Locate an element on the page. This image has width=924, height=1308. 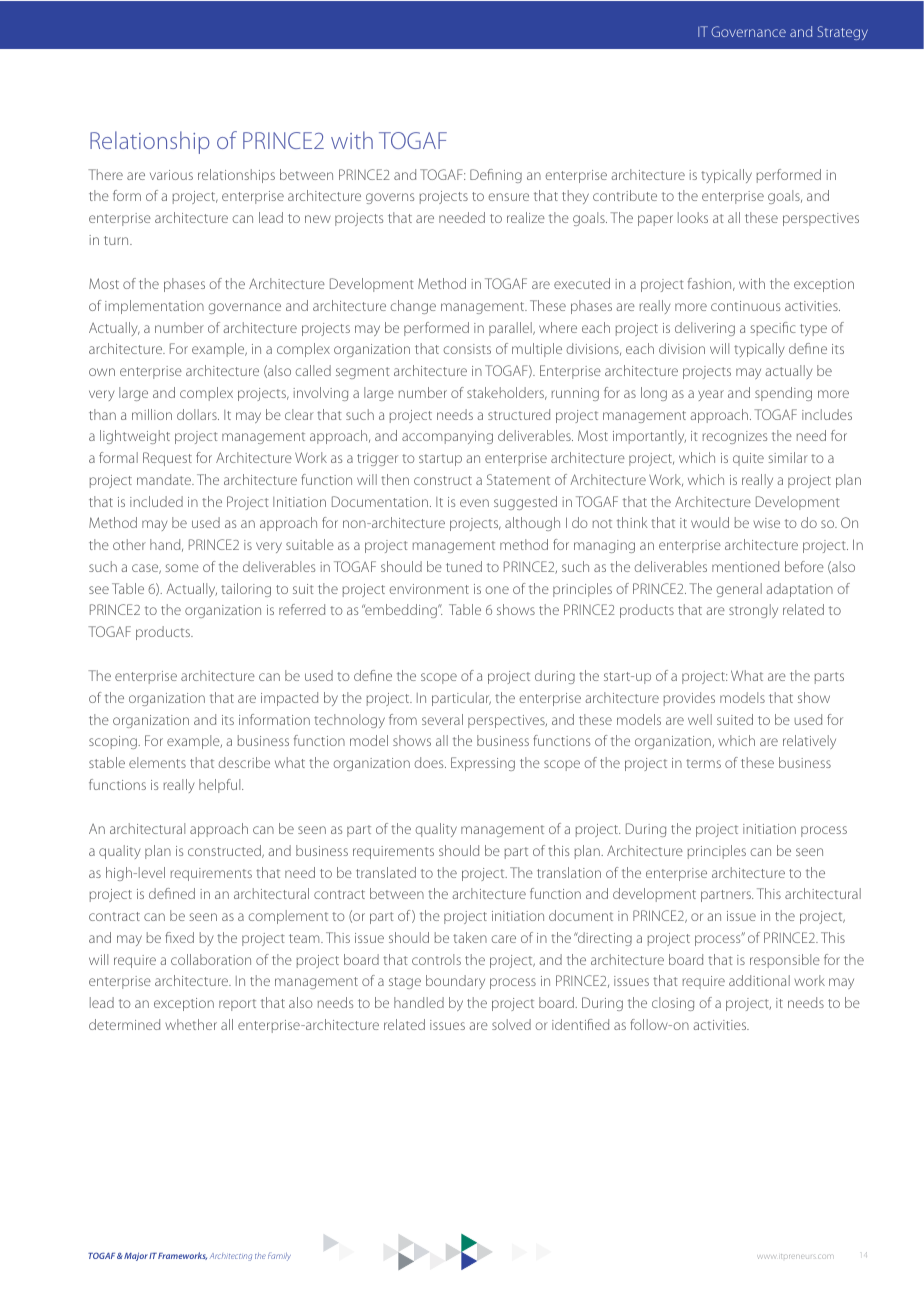
quite is located at coordinates (748, 459).
